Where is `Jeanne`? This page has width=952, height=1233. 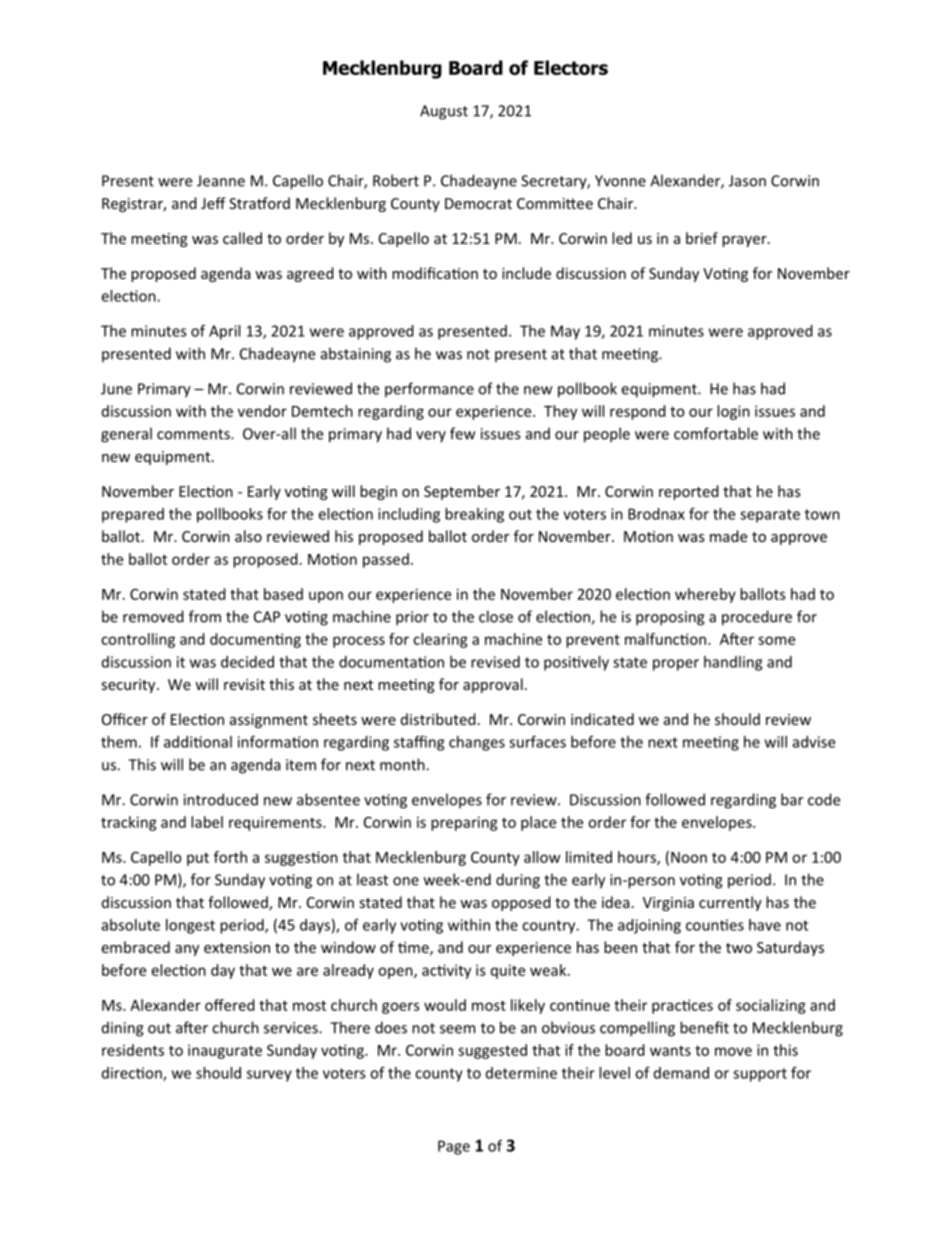
Jeanne is located at coordinates (221, 181).
